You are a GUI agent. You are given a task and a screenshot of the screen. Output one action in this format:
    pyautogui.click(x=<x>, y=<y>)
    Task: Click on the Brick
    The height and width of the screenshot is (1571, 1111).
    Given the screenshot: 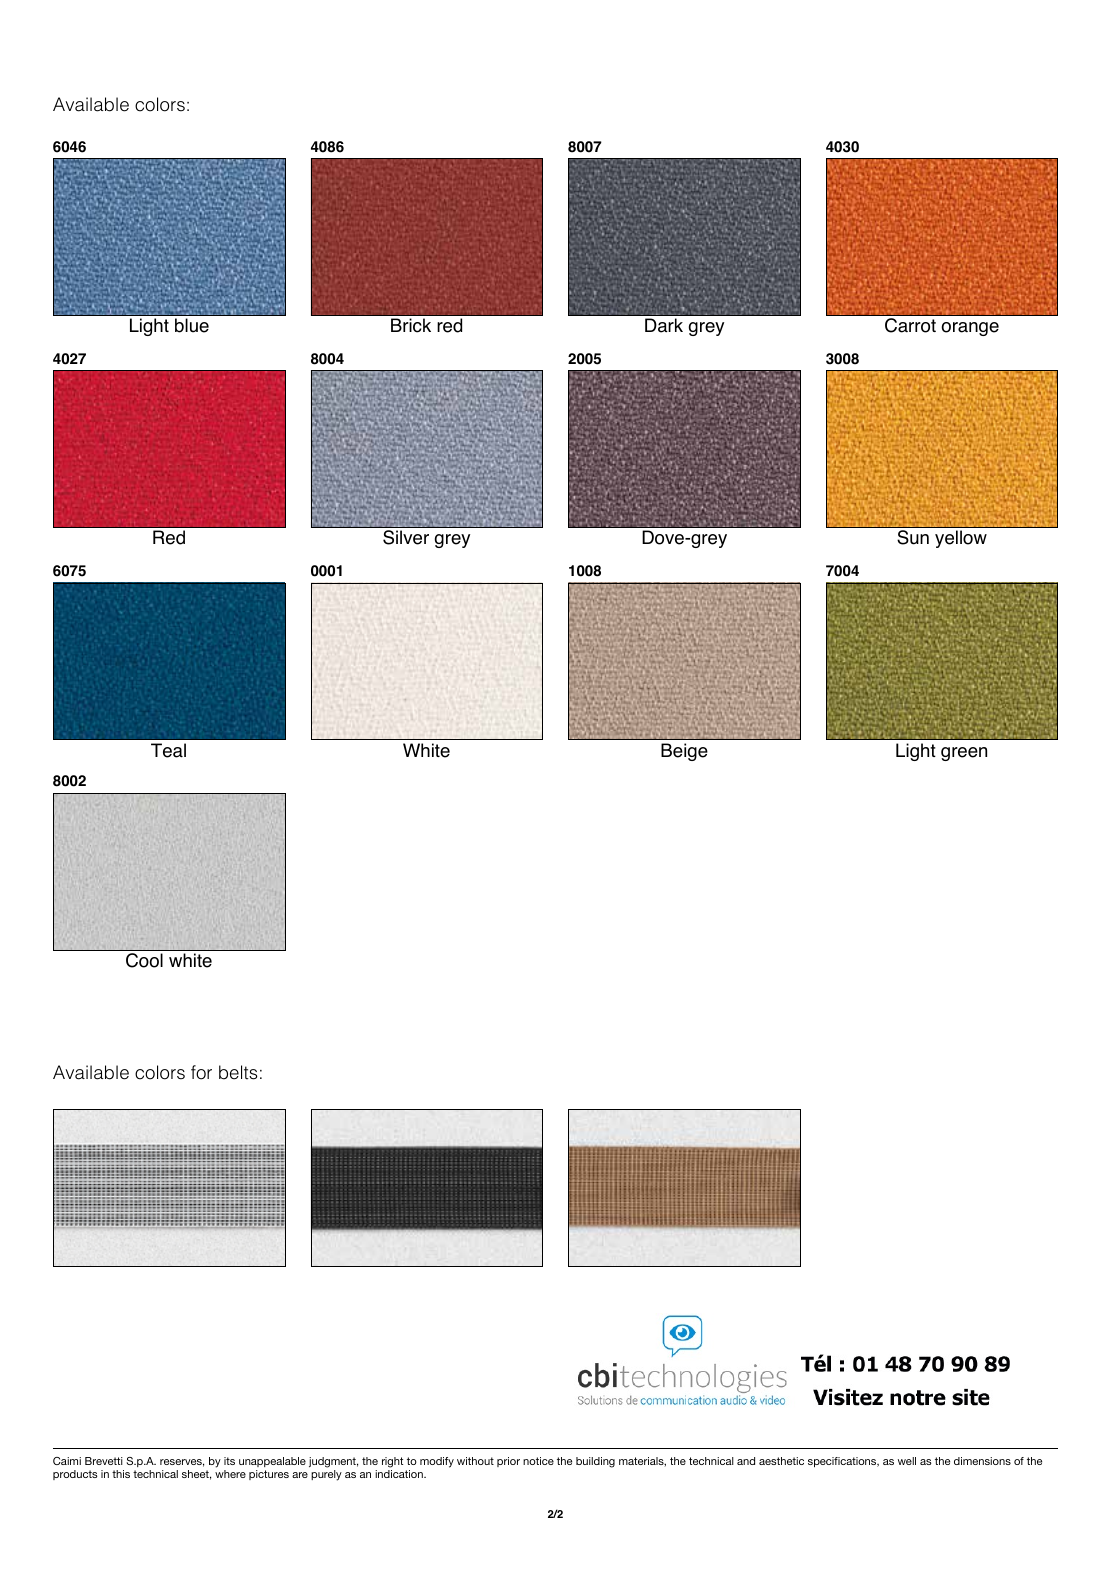 What is the action you would take?
    pyautogui.click(x=411, y=325)
